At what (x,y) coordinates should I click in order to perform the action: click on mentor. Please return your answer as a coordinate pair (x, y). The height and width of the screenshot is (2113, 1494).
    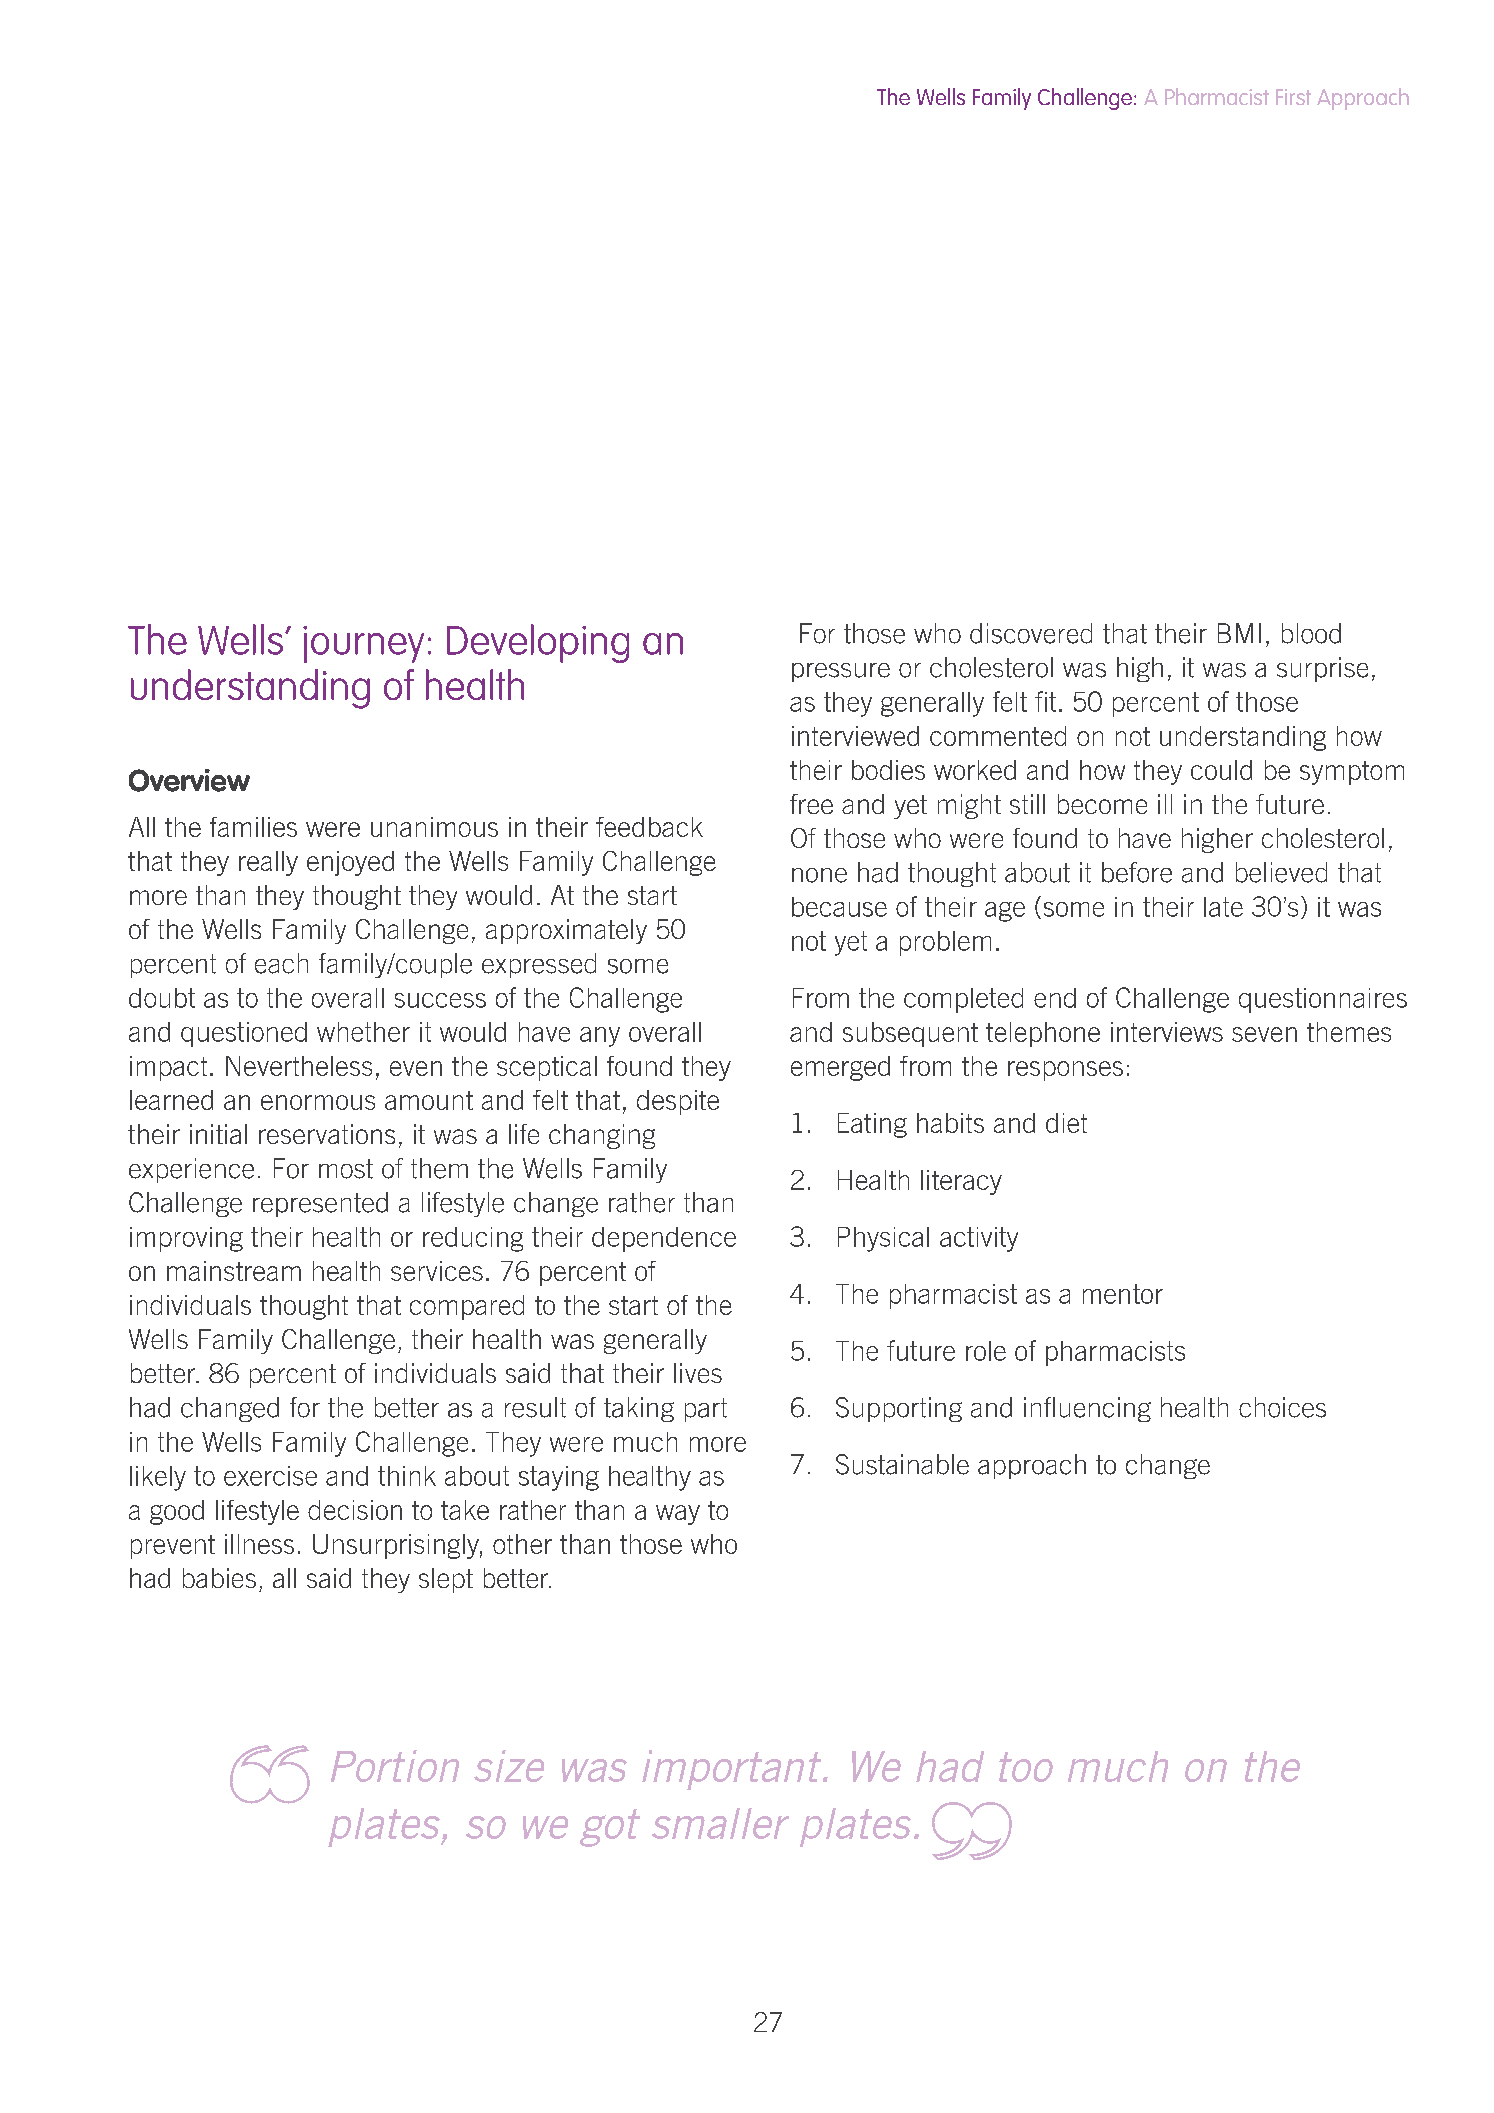
    Looking at the image, I should click on (1123, 1294).
